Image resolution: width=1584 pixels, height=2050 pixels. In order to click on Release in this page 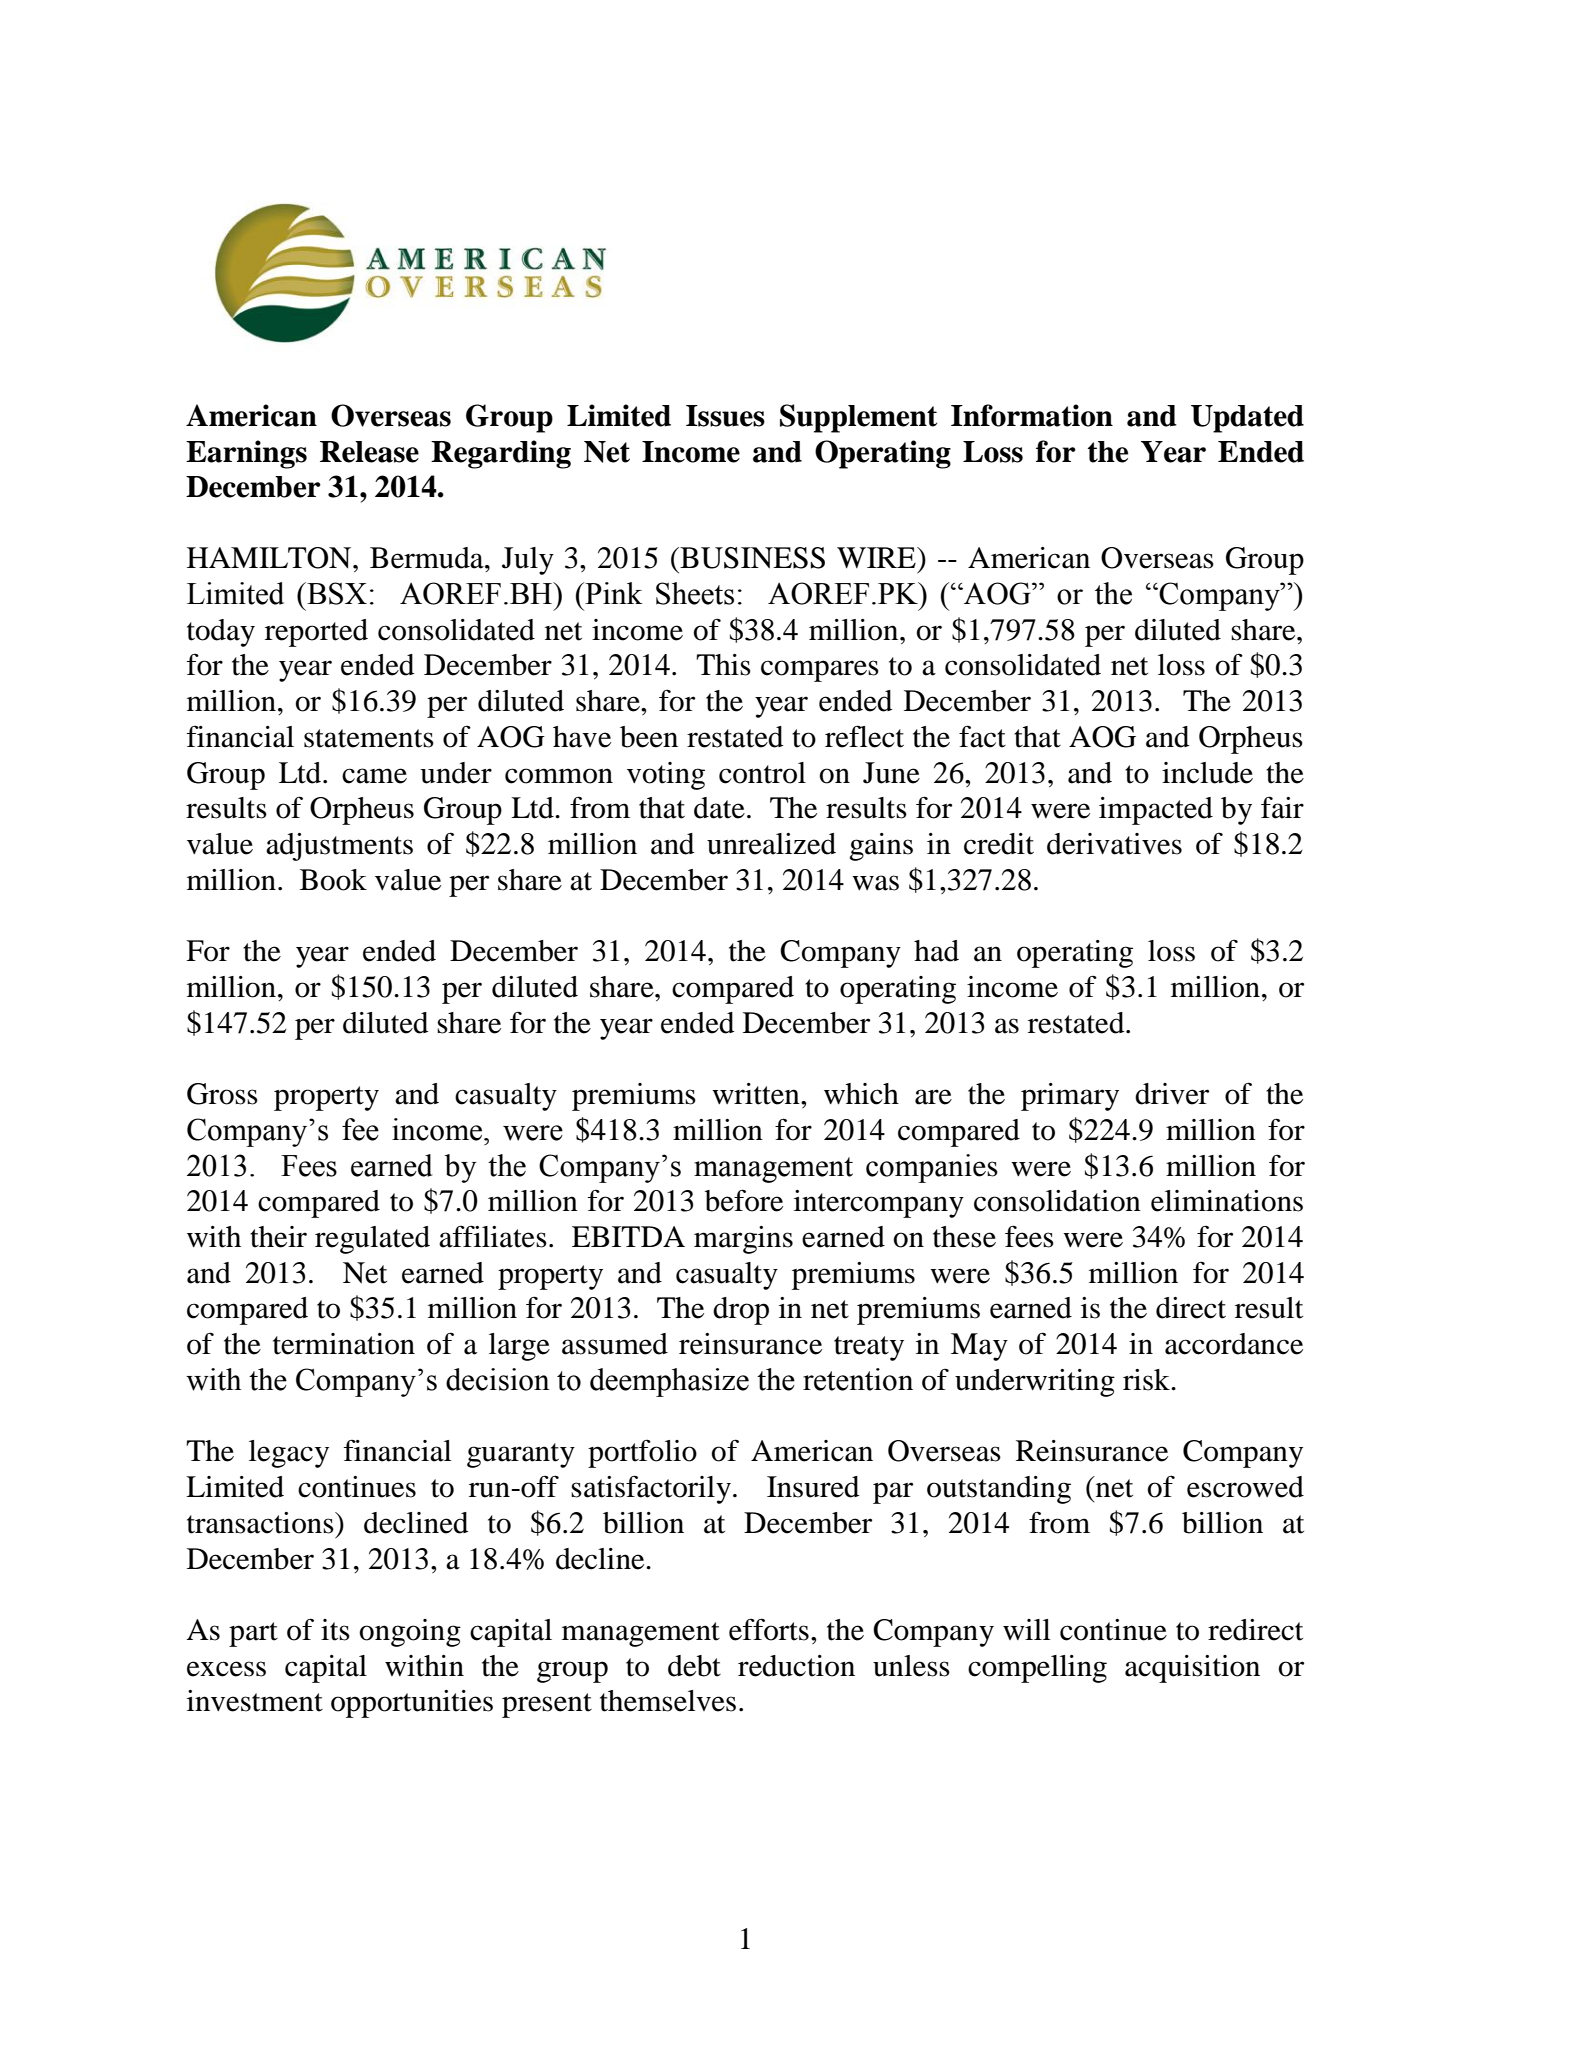, I will do `click(369, 452)`.
